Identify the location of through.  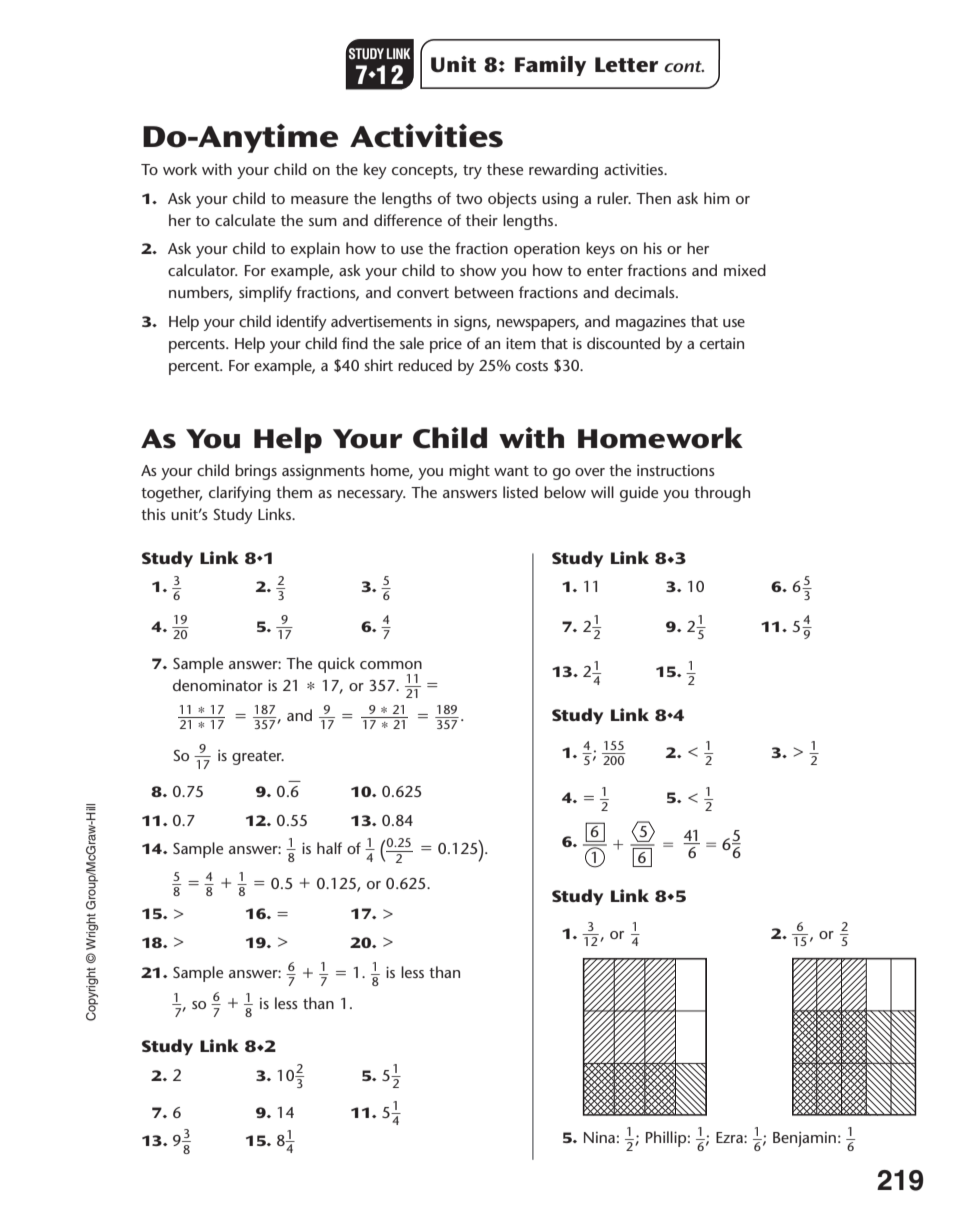
(722, 494).
